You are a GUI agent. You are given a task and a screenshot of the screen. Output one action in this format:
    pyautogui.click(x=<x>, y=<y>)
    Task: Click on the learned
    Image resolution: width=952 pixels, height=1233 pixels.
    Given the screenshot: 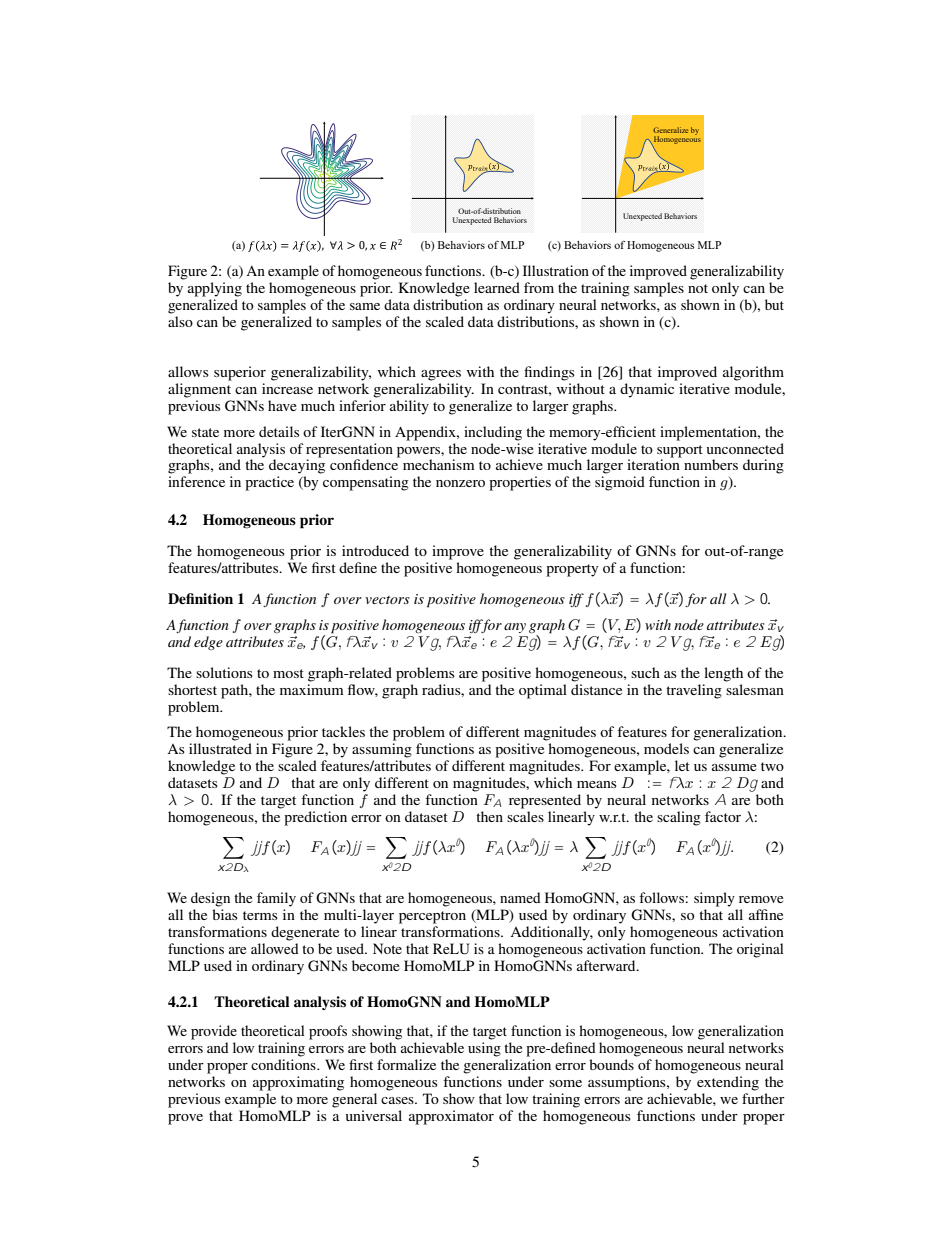 What is the action you would take?
    pyautogui.click(x=497, y=287)
